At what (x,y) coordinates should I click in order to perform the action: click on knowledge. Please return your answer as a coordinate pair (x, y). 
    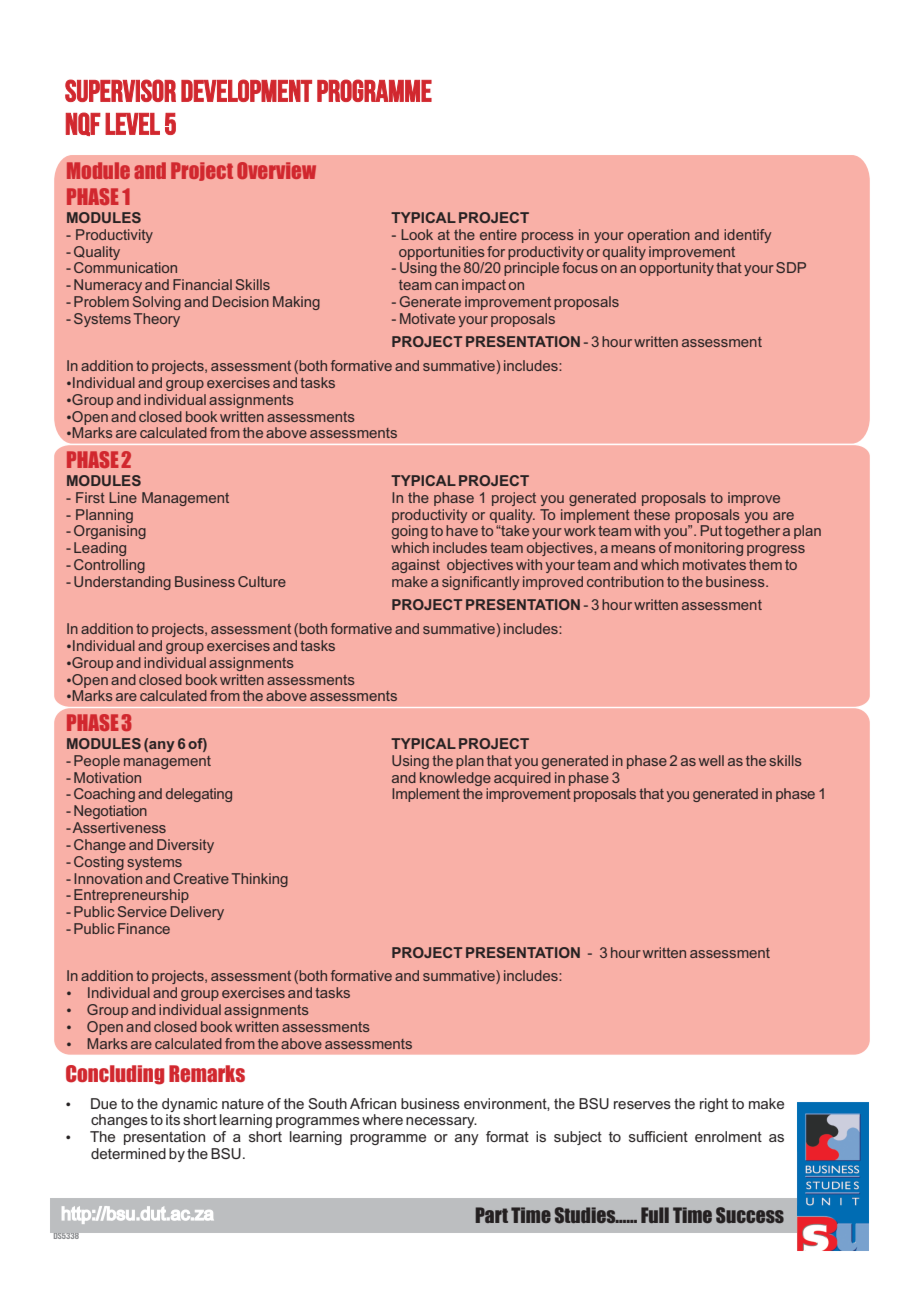
    Looking at the image, I should click on (455, 779).
